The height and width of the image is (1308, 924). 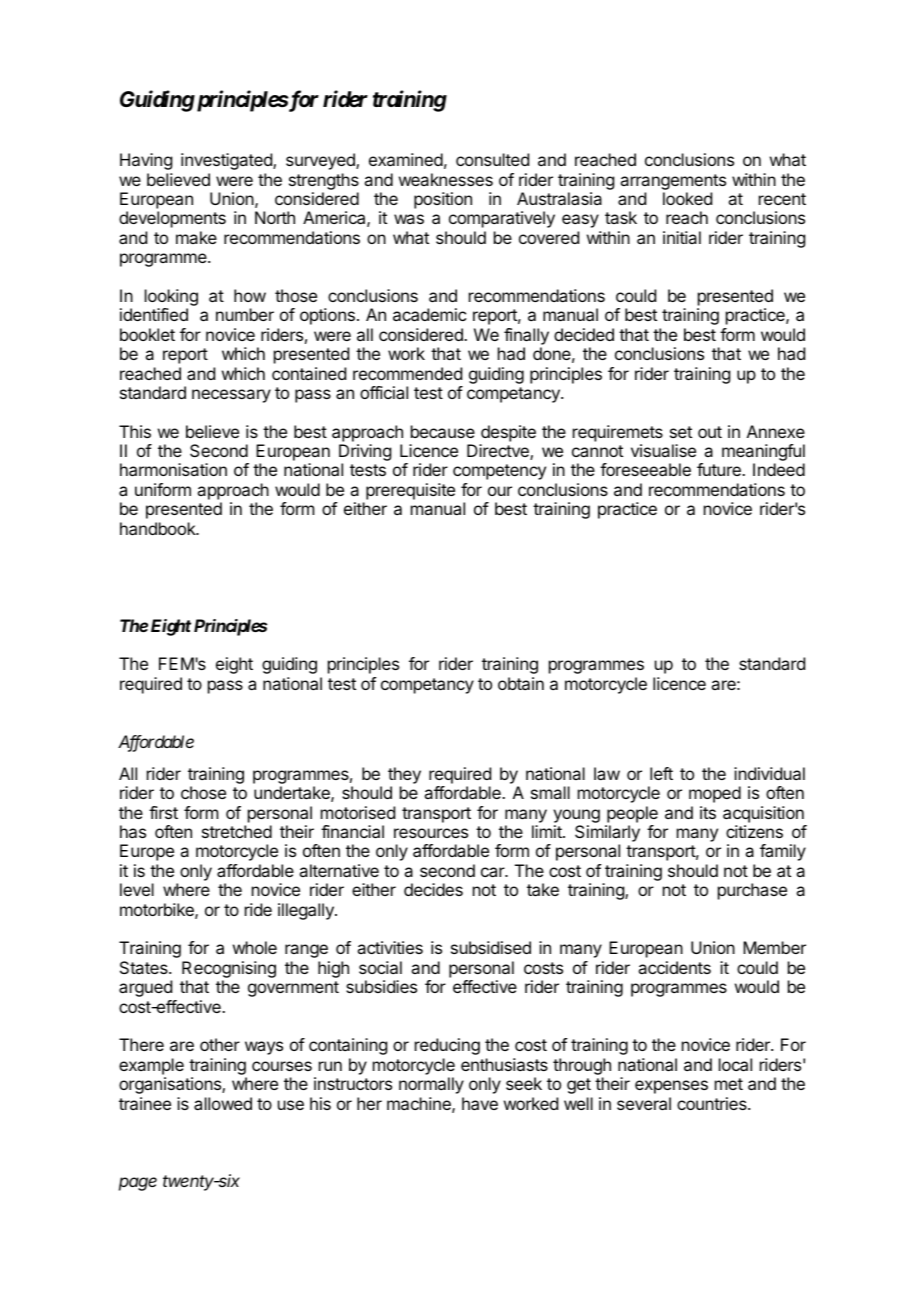 What do you see at coordinates (713, 1103) in the image?
I see `countries` at bounding box center [713, 1103].
